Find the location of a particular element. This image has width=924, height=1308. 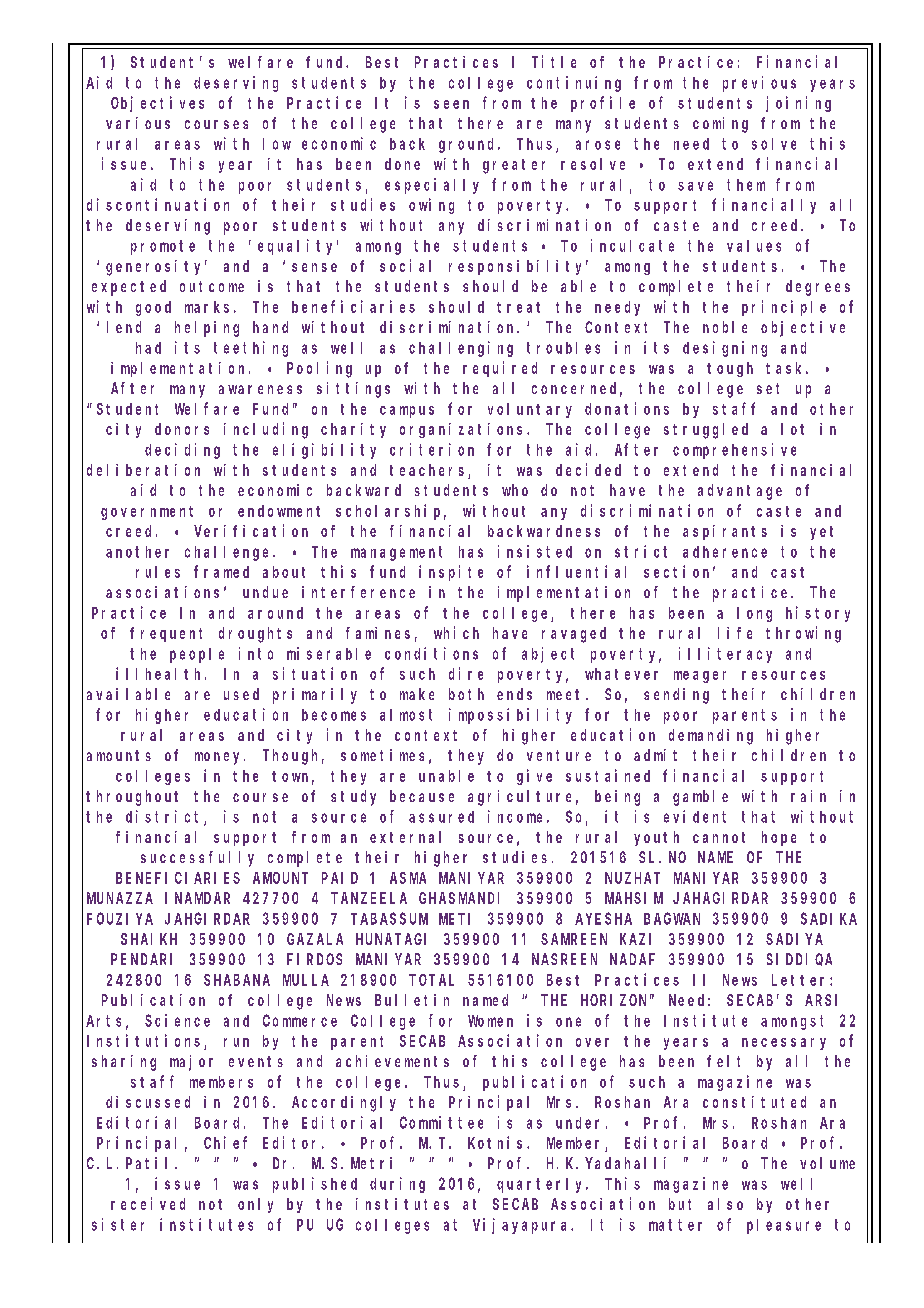

meager is located at coordinates (700, 677).
